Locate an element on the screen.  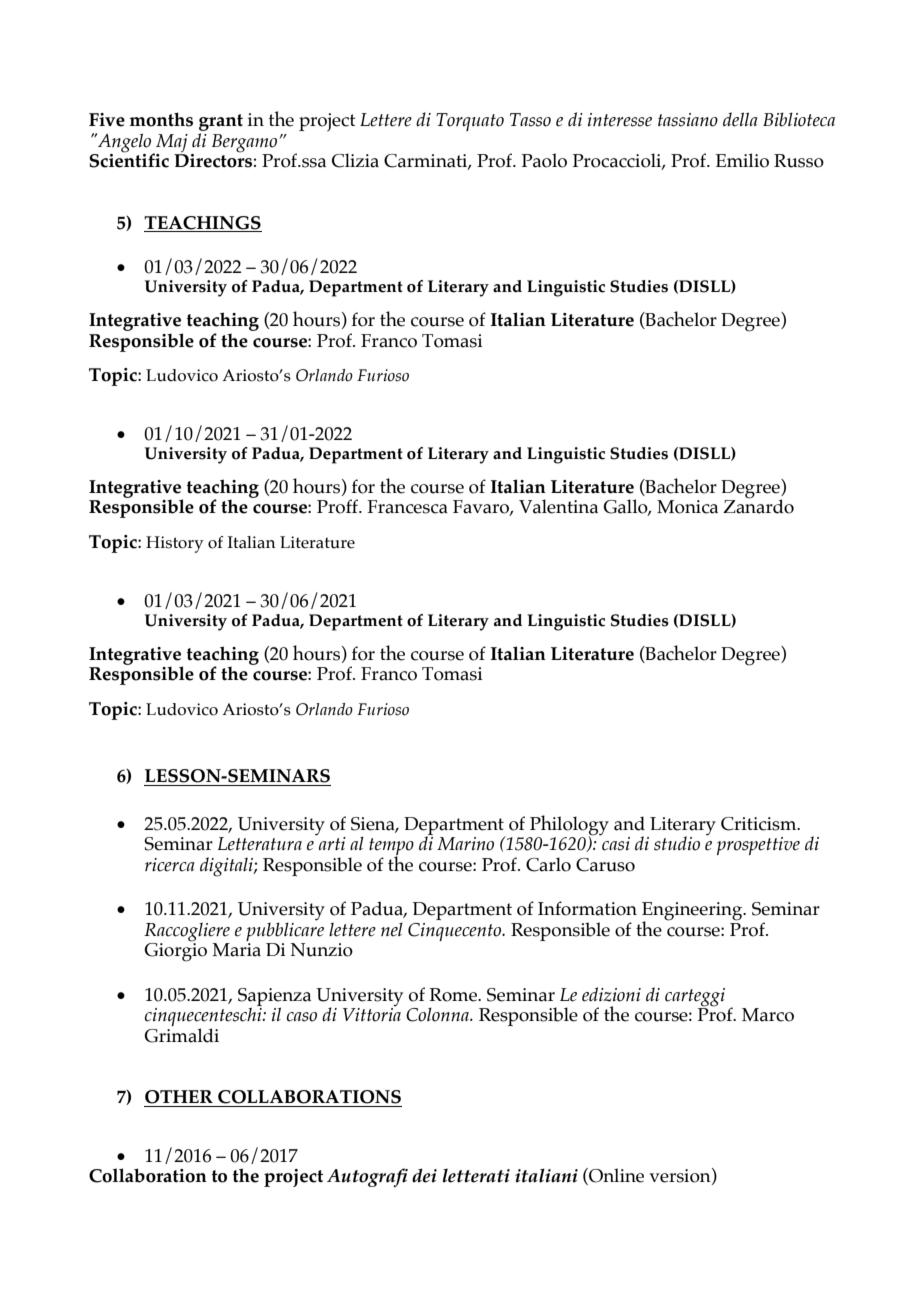
Online is located at coordinates (615, 1176).
